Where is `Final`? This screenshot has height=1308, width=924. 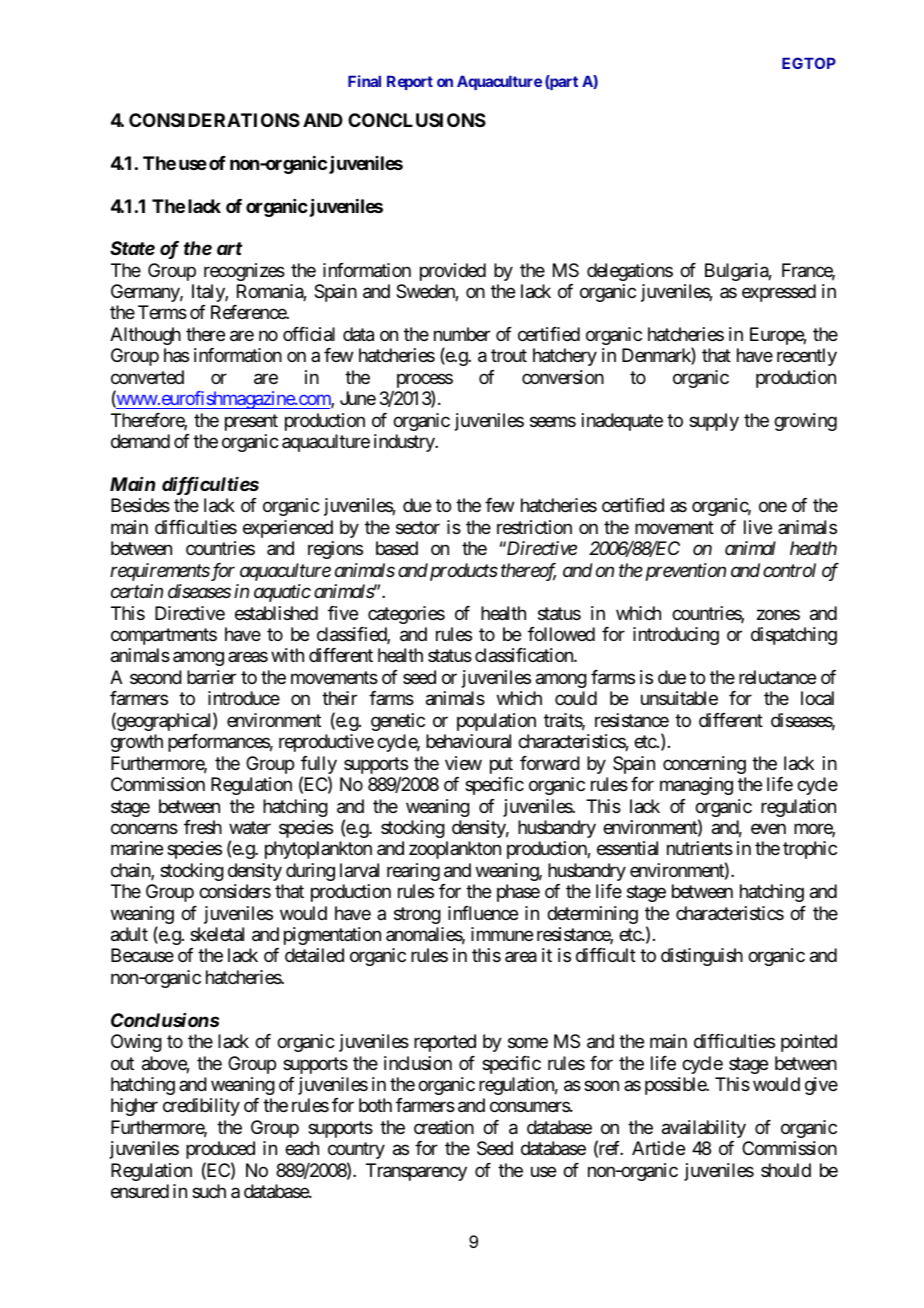
Final is located at coordinates (364, 81).
